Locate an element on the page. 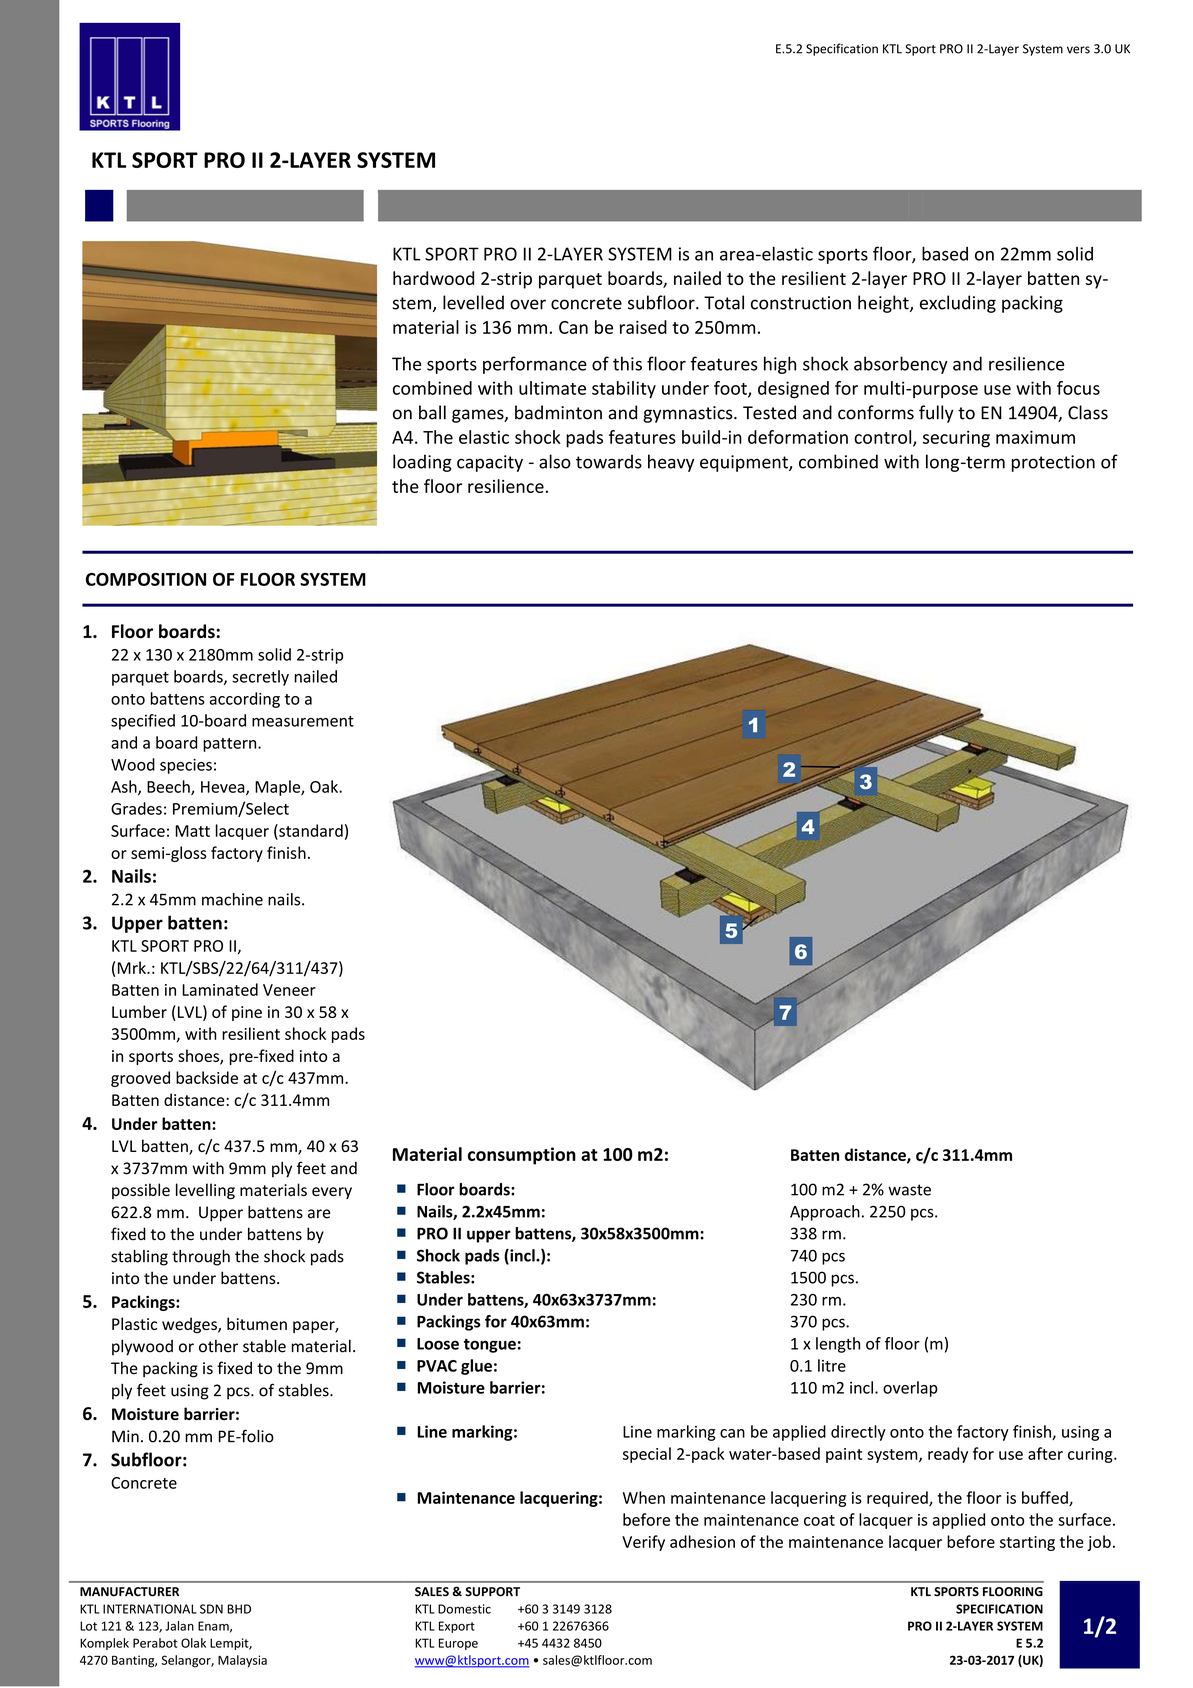  excluding is located at coordinates (958, 304).
